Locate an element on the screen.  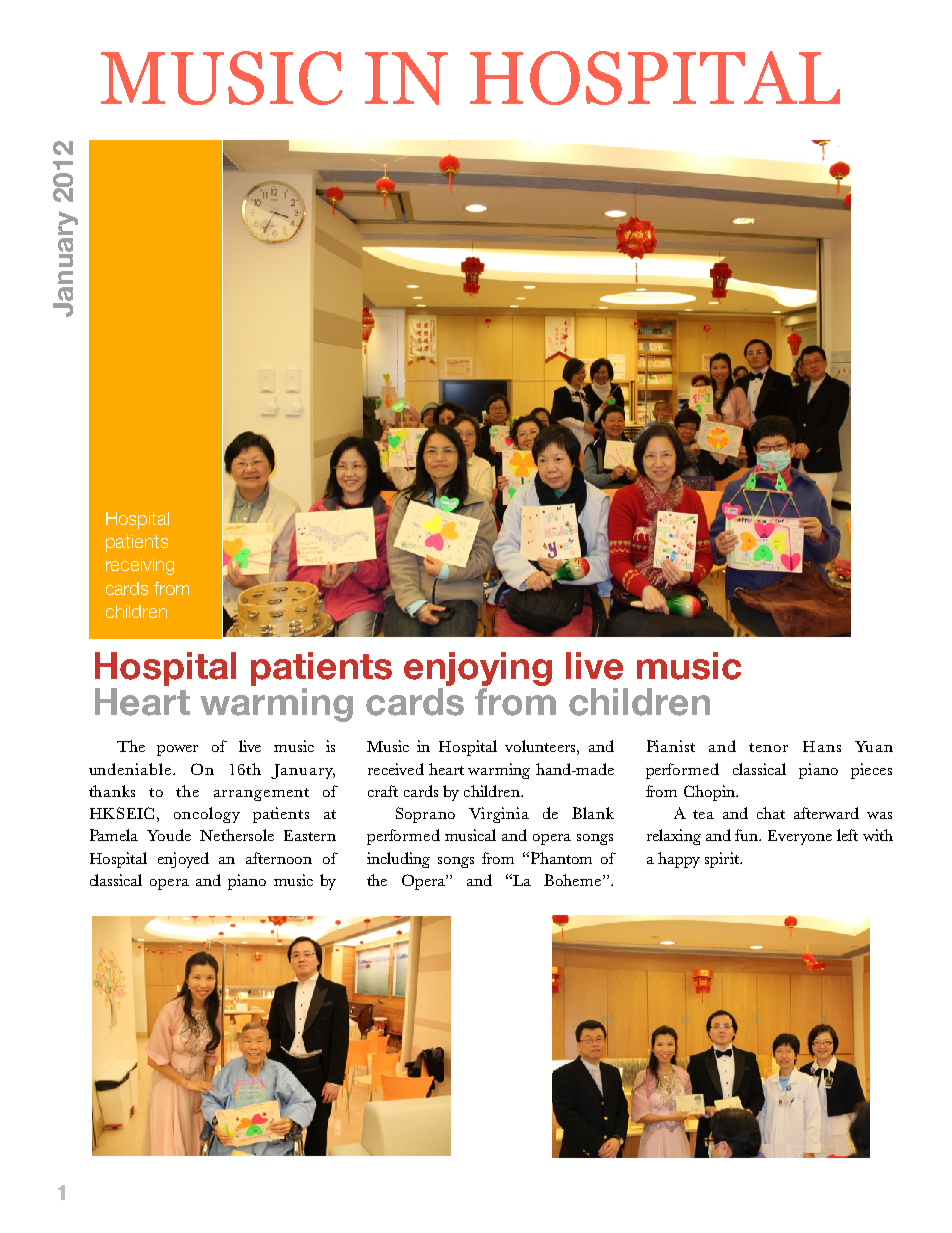
Everyone is located at coordinates (800, 837).
